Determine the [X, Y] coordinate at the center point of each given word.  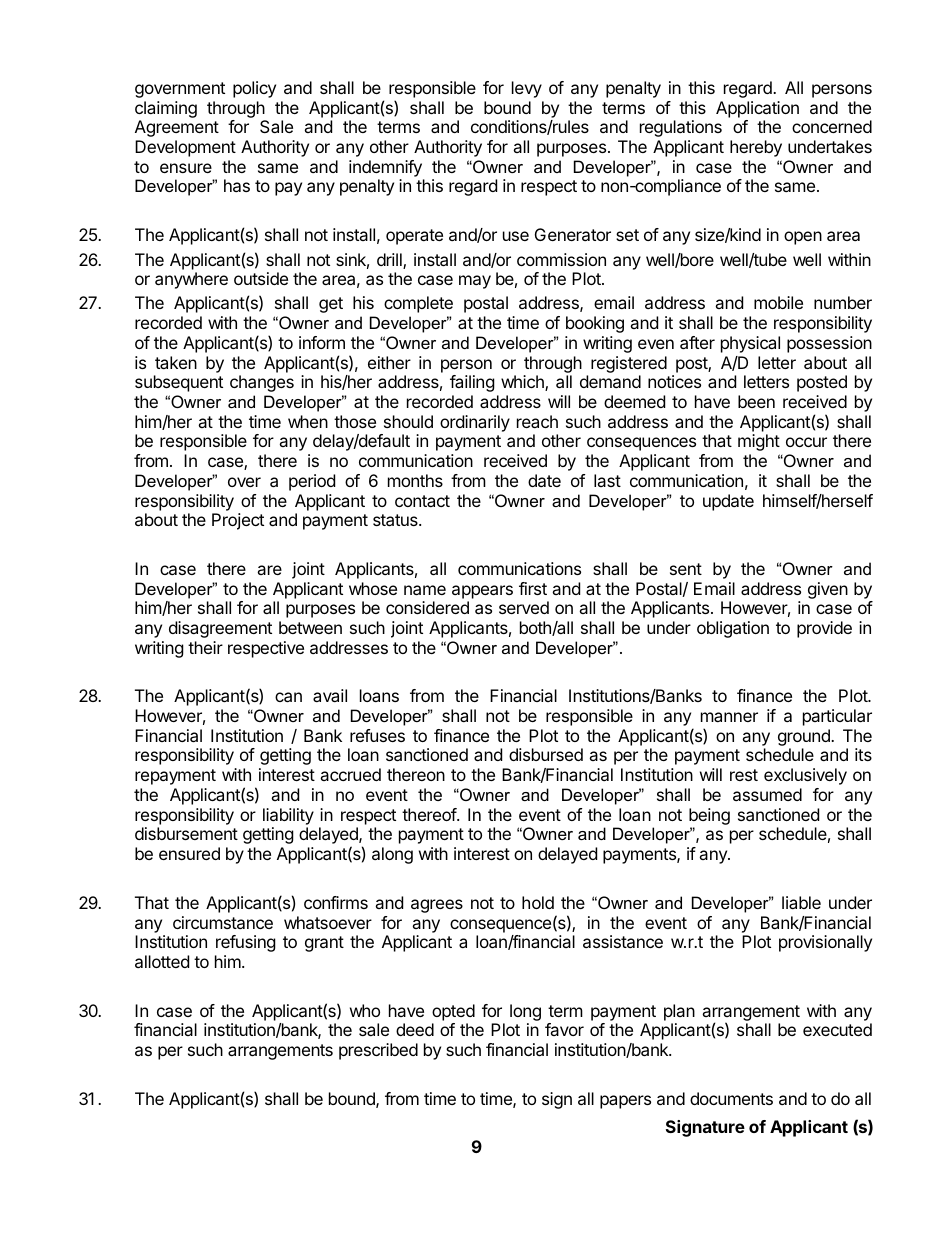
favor [564, 1029]
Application [757, 109]
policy [254, 89]
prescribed [378, 1051]
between [310, 627]
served [524, 607]
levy [527, 89]
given [828, 590]
